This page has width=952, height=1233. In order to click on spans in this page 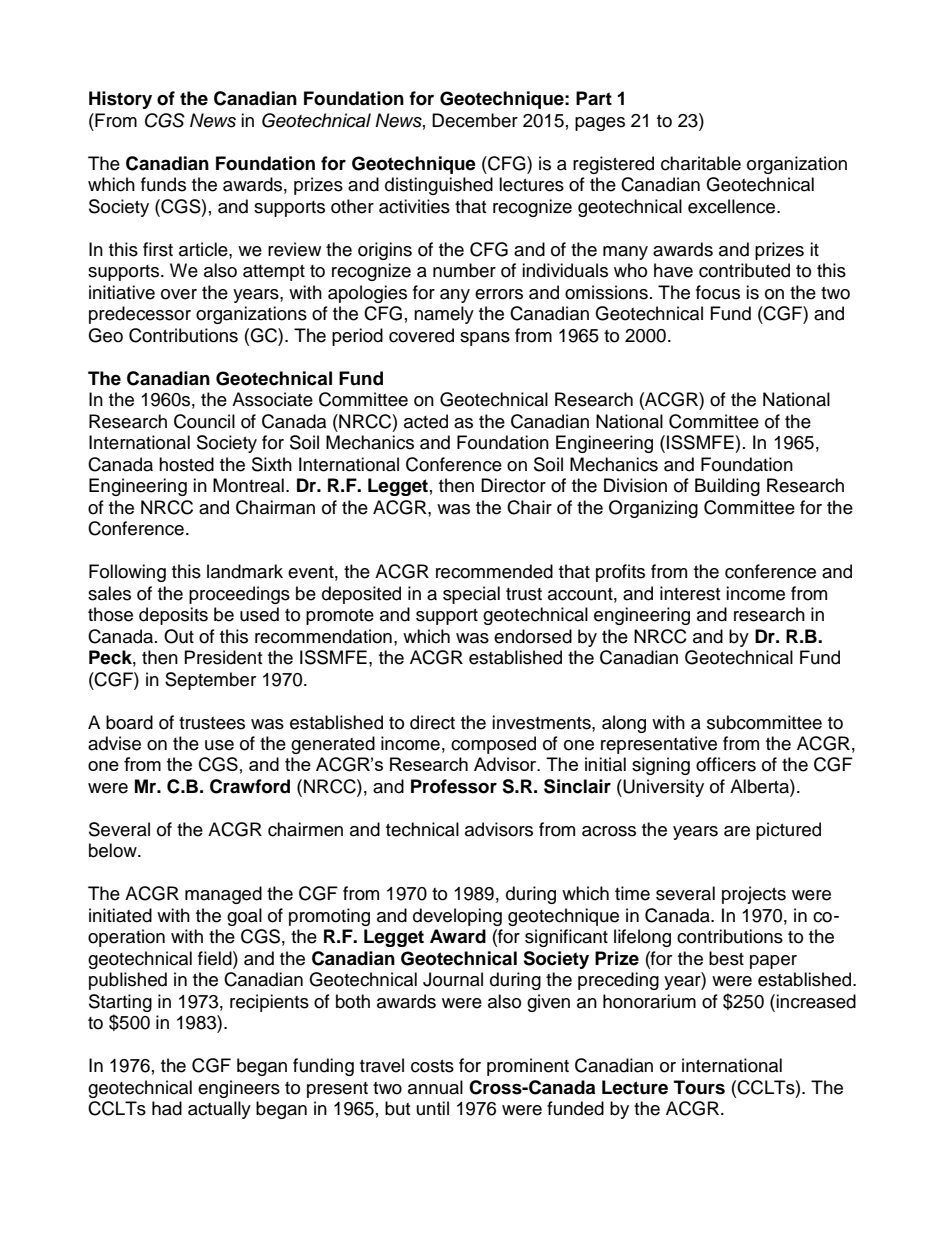, I will do `click(485, 339)`.
